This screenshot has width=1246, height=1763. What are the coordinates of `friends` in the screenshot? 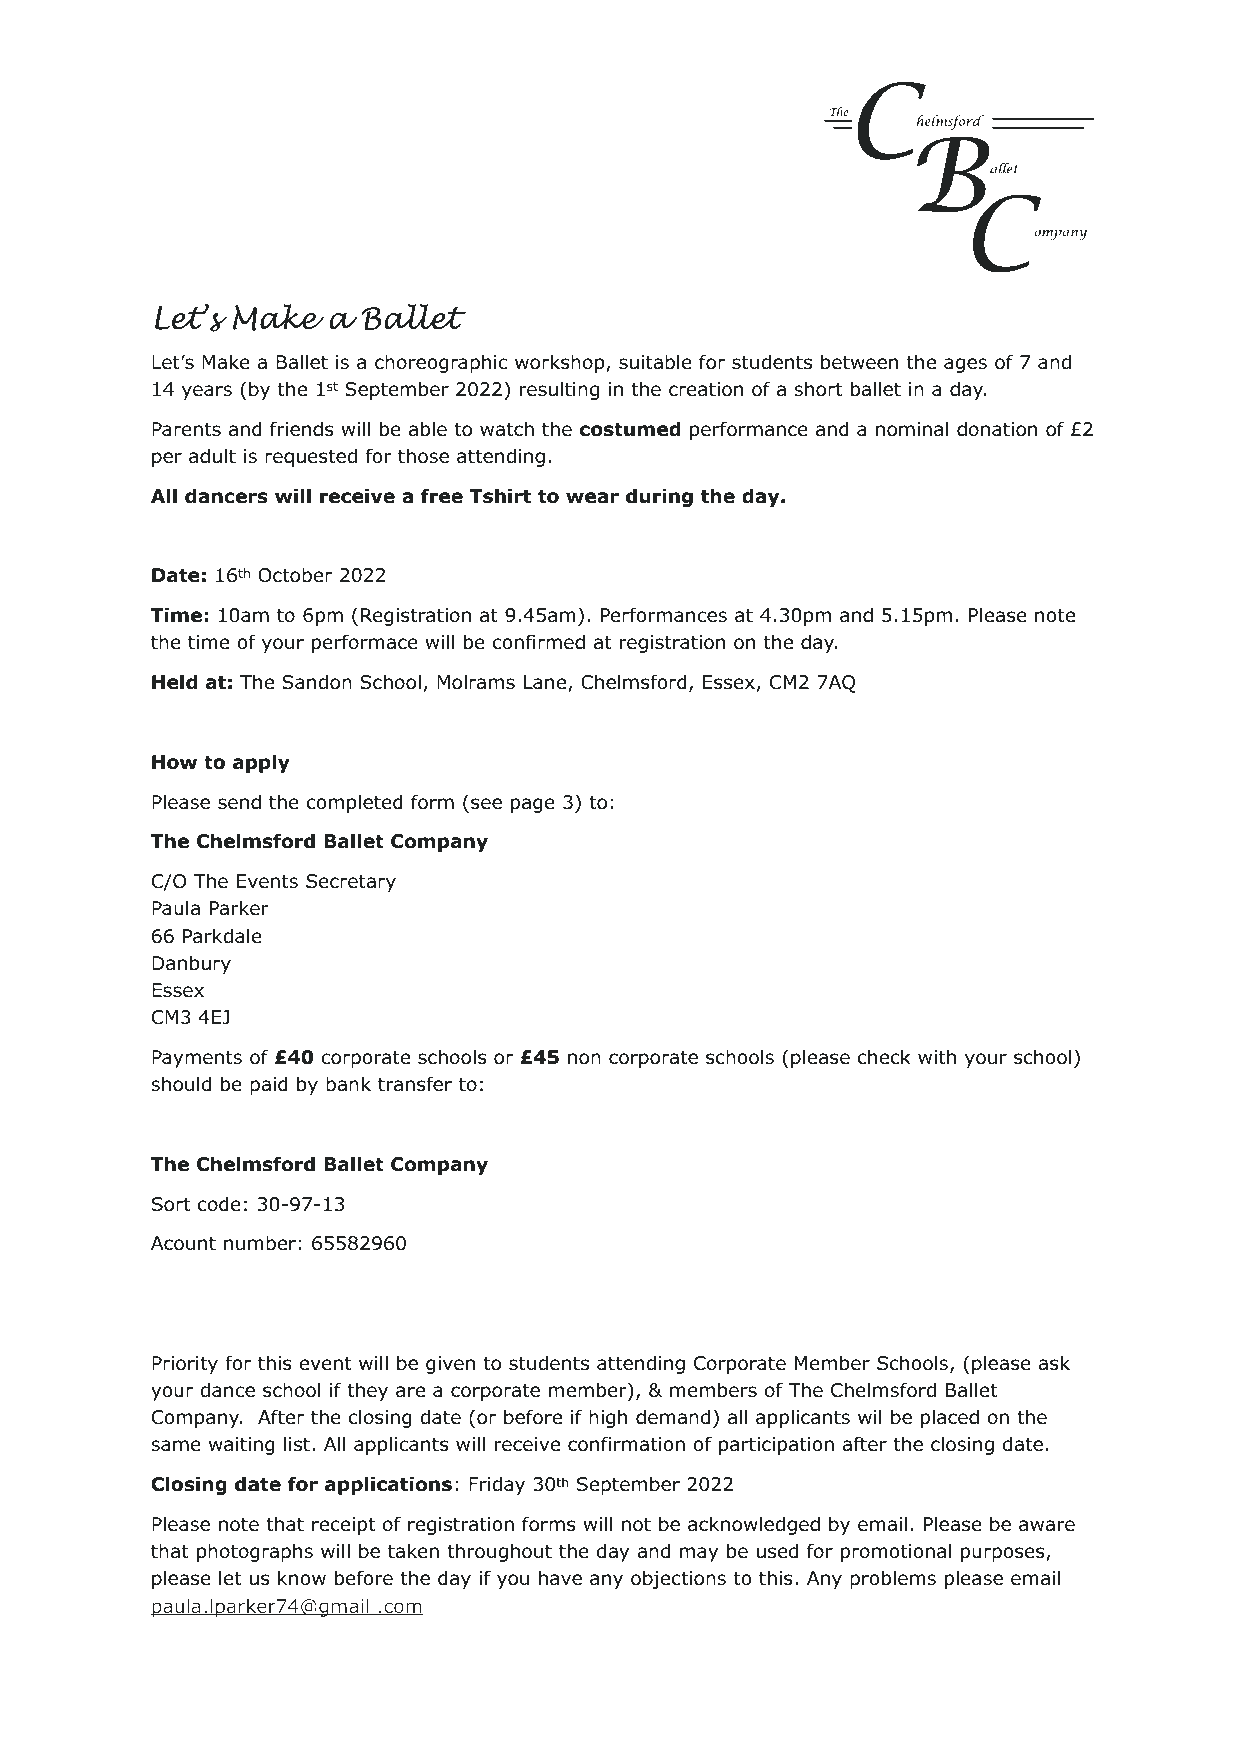 It's located at (302, 429).
